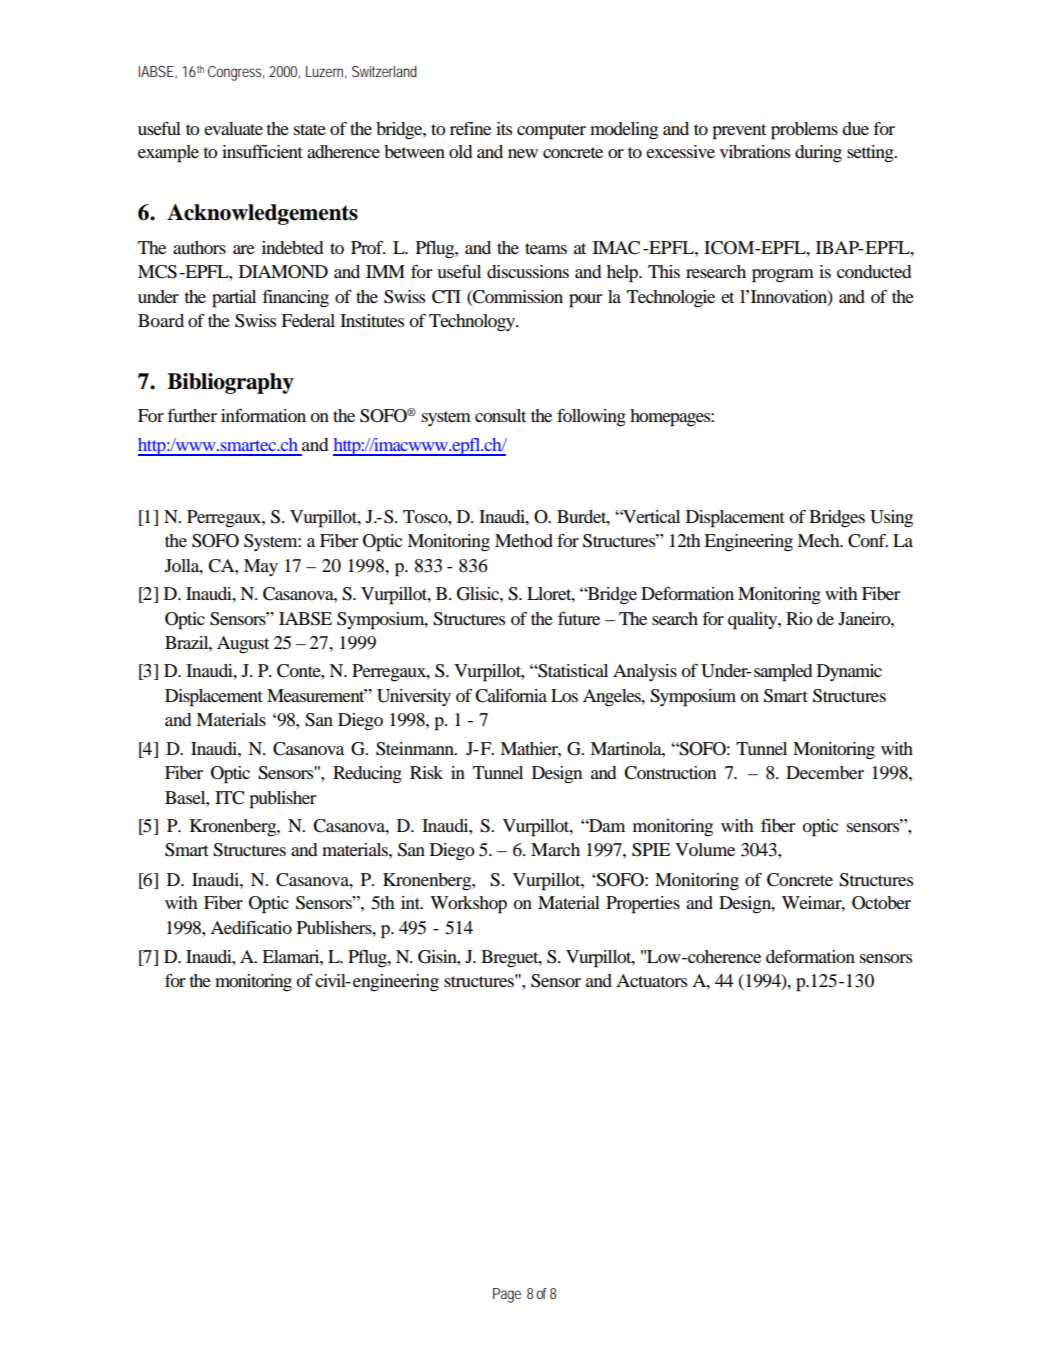 This document has height=1360, width=1051. I want to click on August, so click(243, 645).
